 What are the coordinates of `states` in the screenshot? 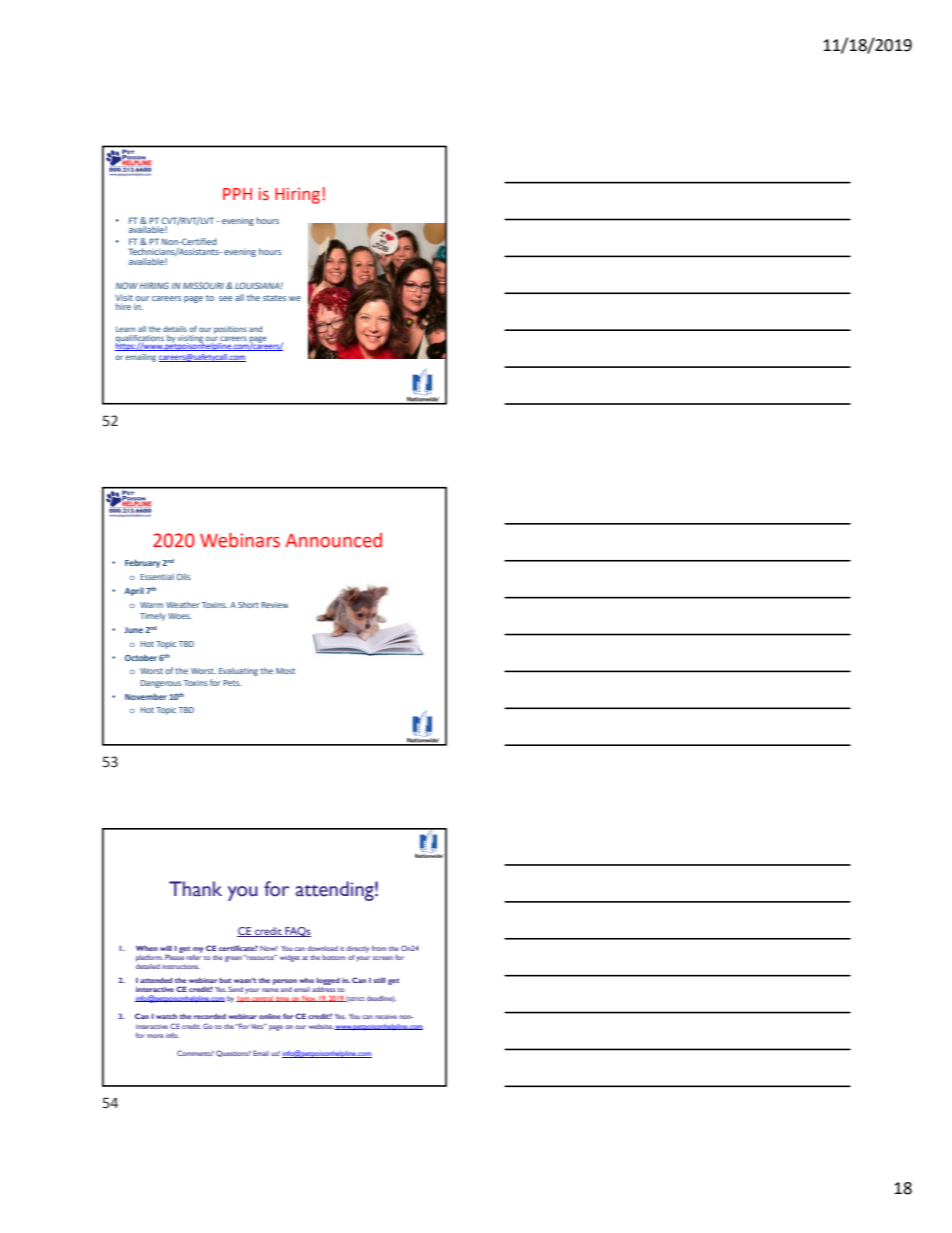 It's located at (274, 298).
